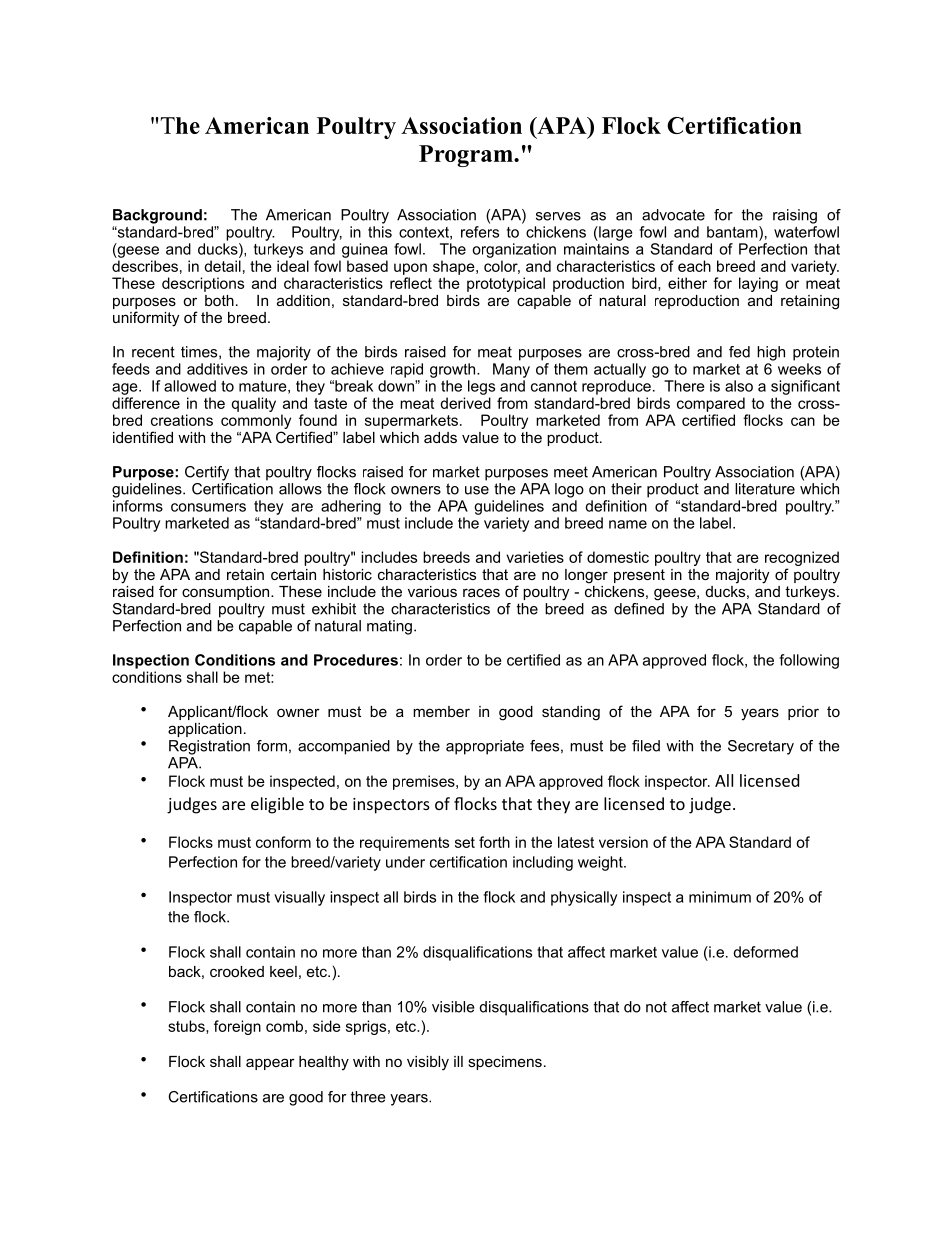  I want to click on allowed, so click(190, 386).
